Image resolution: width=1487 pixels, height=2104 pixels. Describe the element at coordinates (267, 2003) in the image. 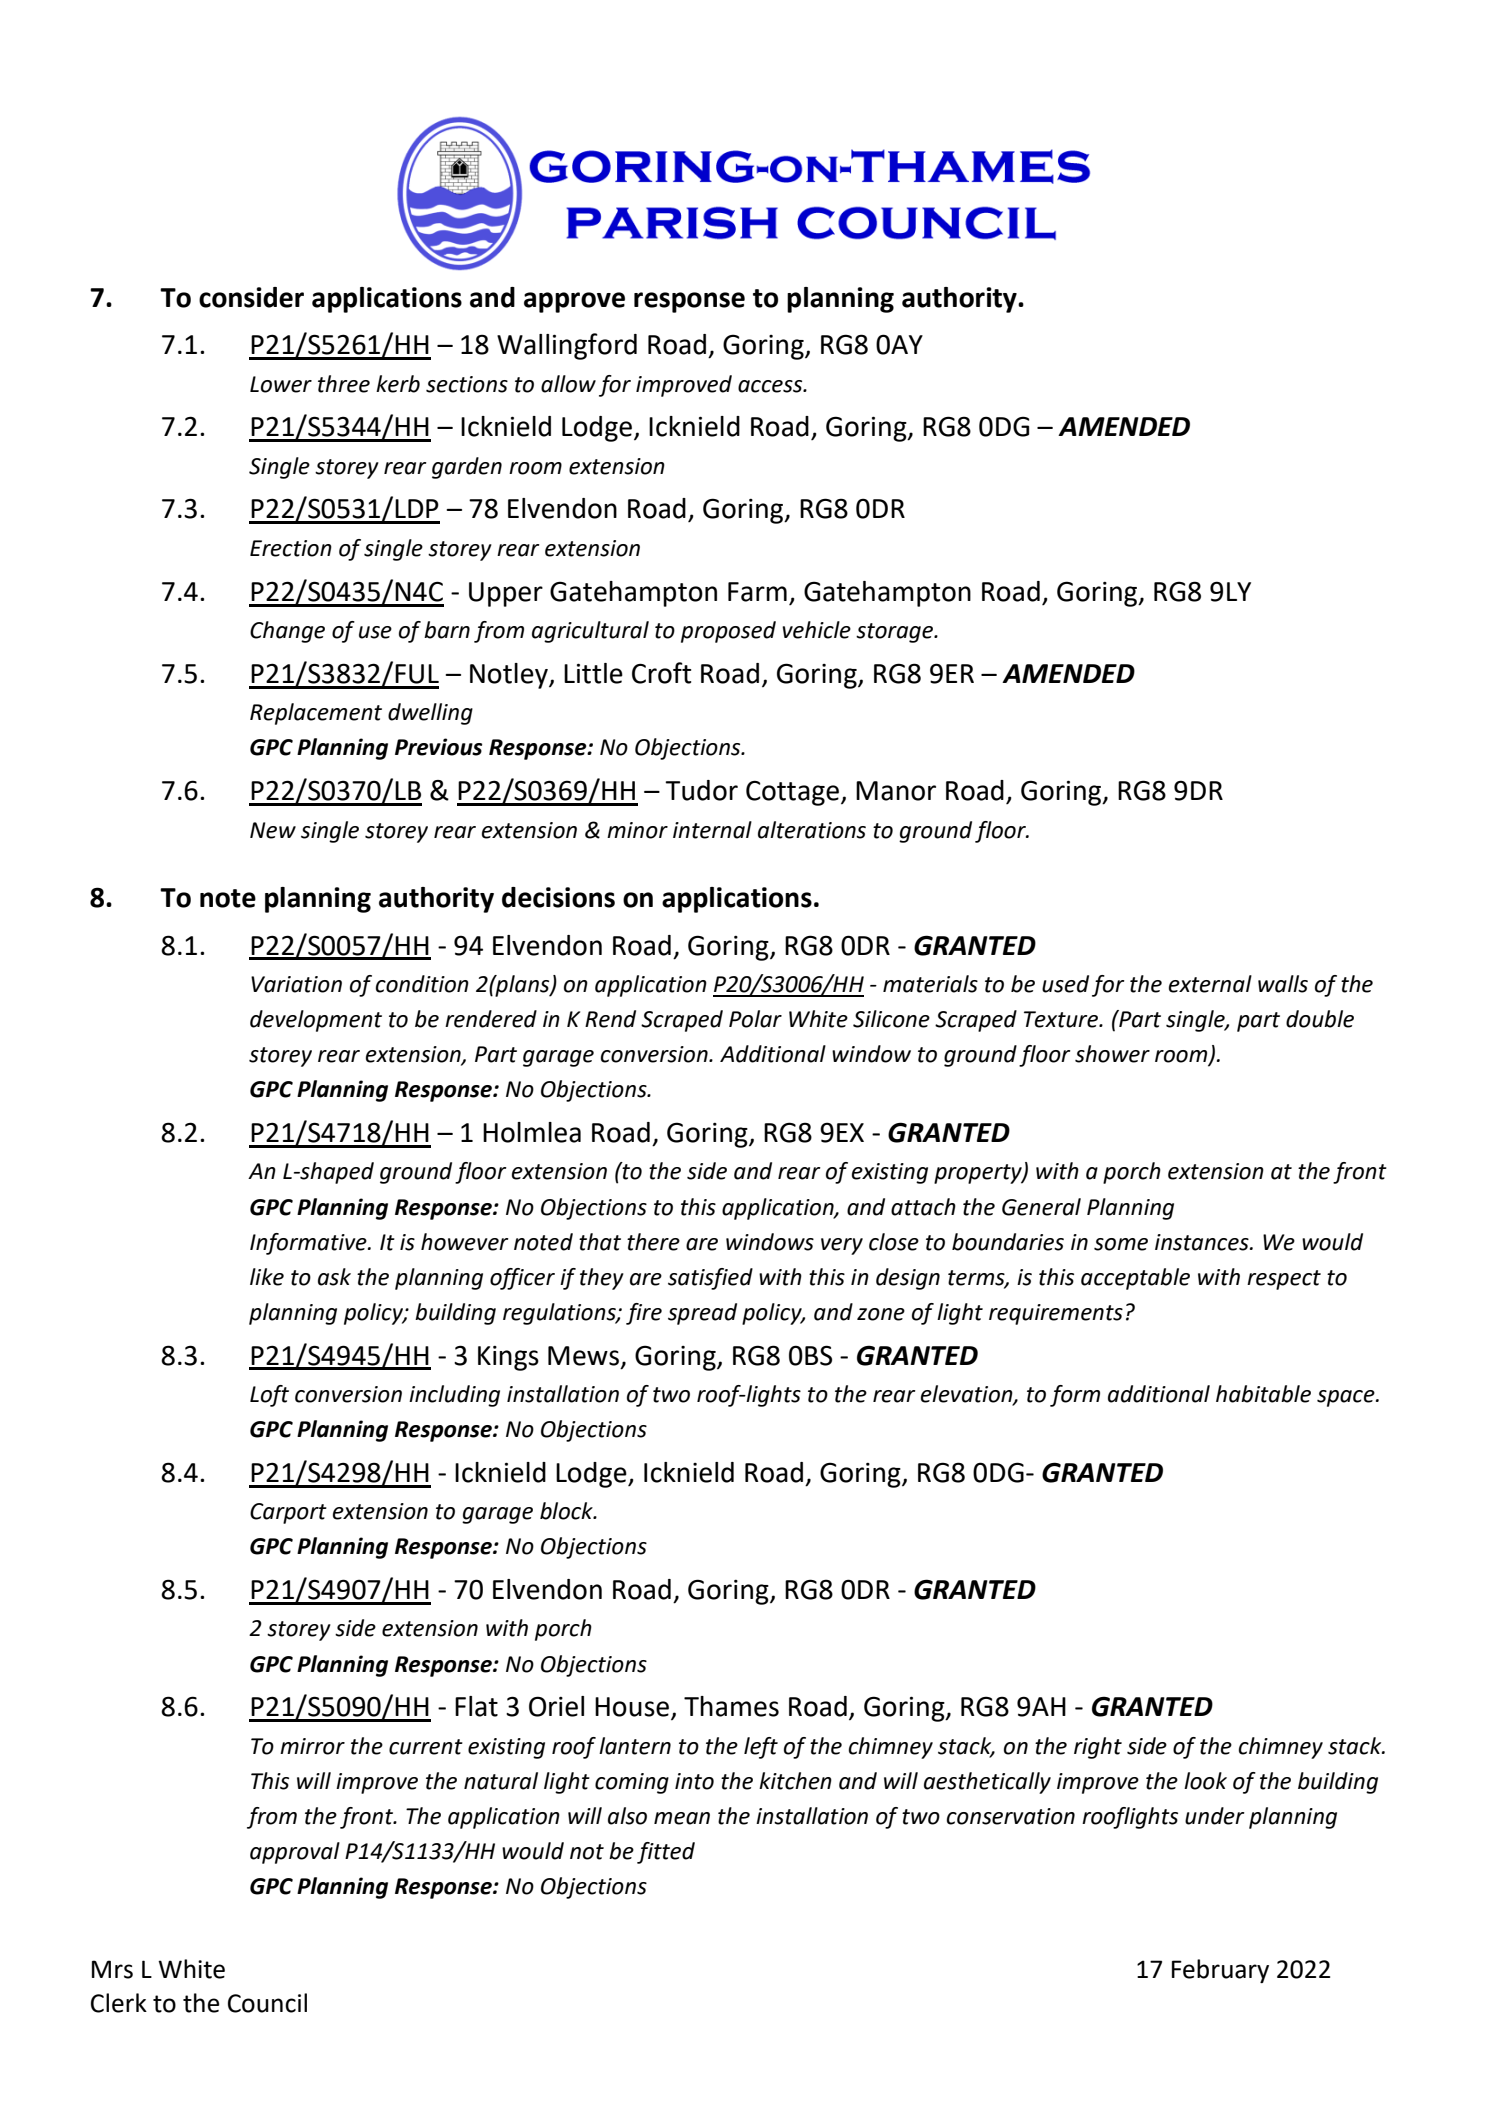

I see `Council` at that location.
